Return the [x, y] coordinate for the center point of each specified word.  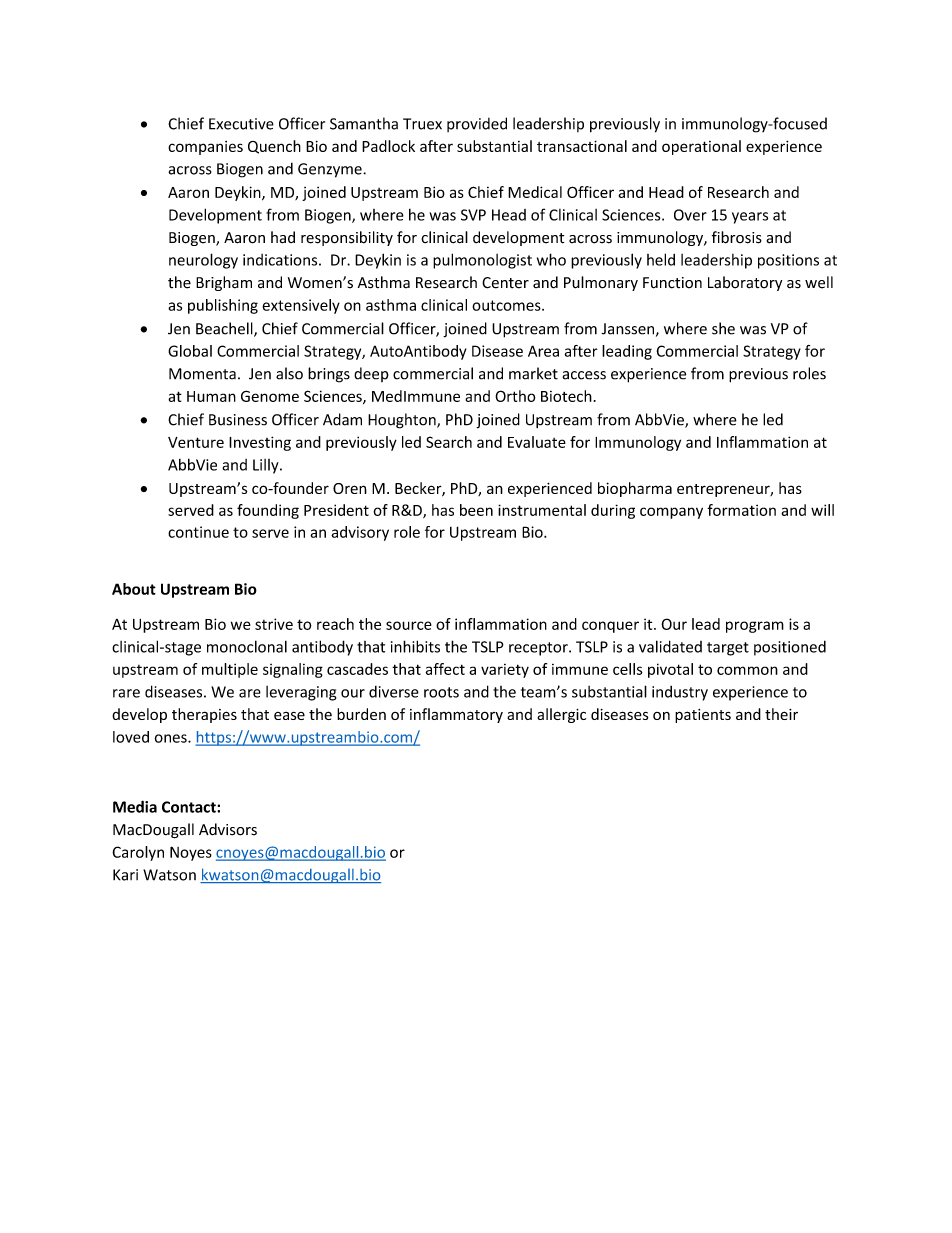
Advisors [228, 829]
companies [205, 148]
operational [701, 147]
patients [703, 716]
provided [477, 124]
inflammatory [456, 715]
